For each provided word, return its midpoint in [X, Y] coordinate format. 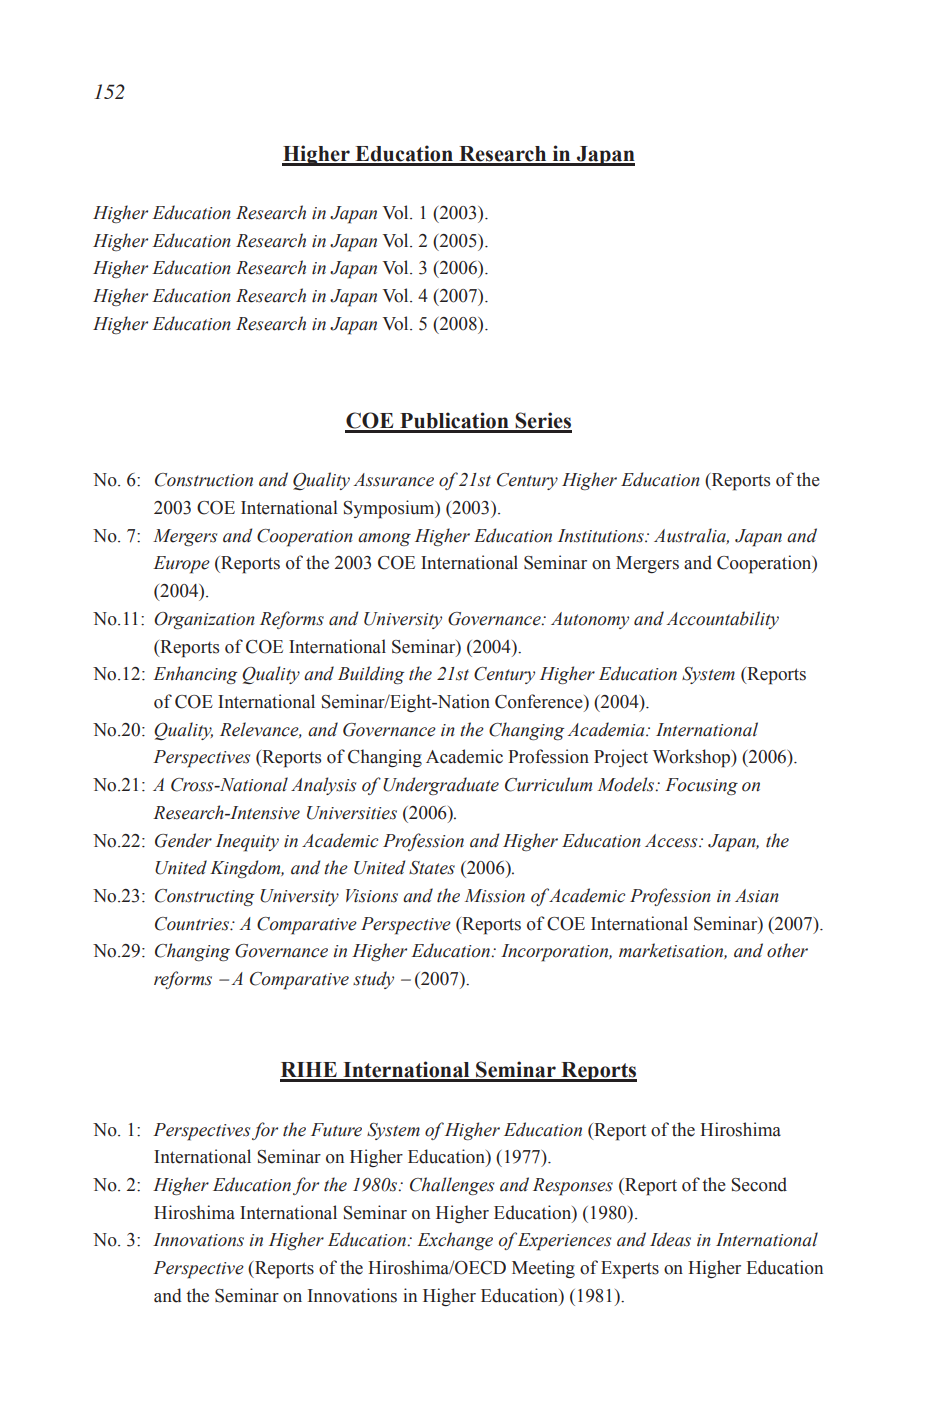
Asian [757, 896]
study [373, 980]
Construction [204, 480]
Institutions [602, 536]
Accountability [722, 620]
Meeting [543, 1269]
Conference [540, 701]
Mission [495, 896]
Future [336, 1130]
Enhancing [195, 675]
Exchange [455, 1241]
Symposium [390, 509]
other [787, 950]
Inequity [247, 843]
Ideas [670, 1239]
